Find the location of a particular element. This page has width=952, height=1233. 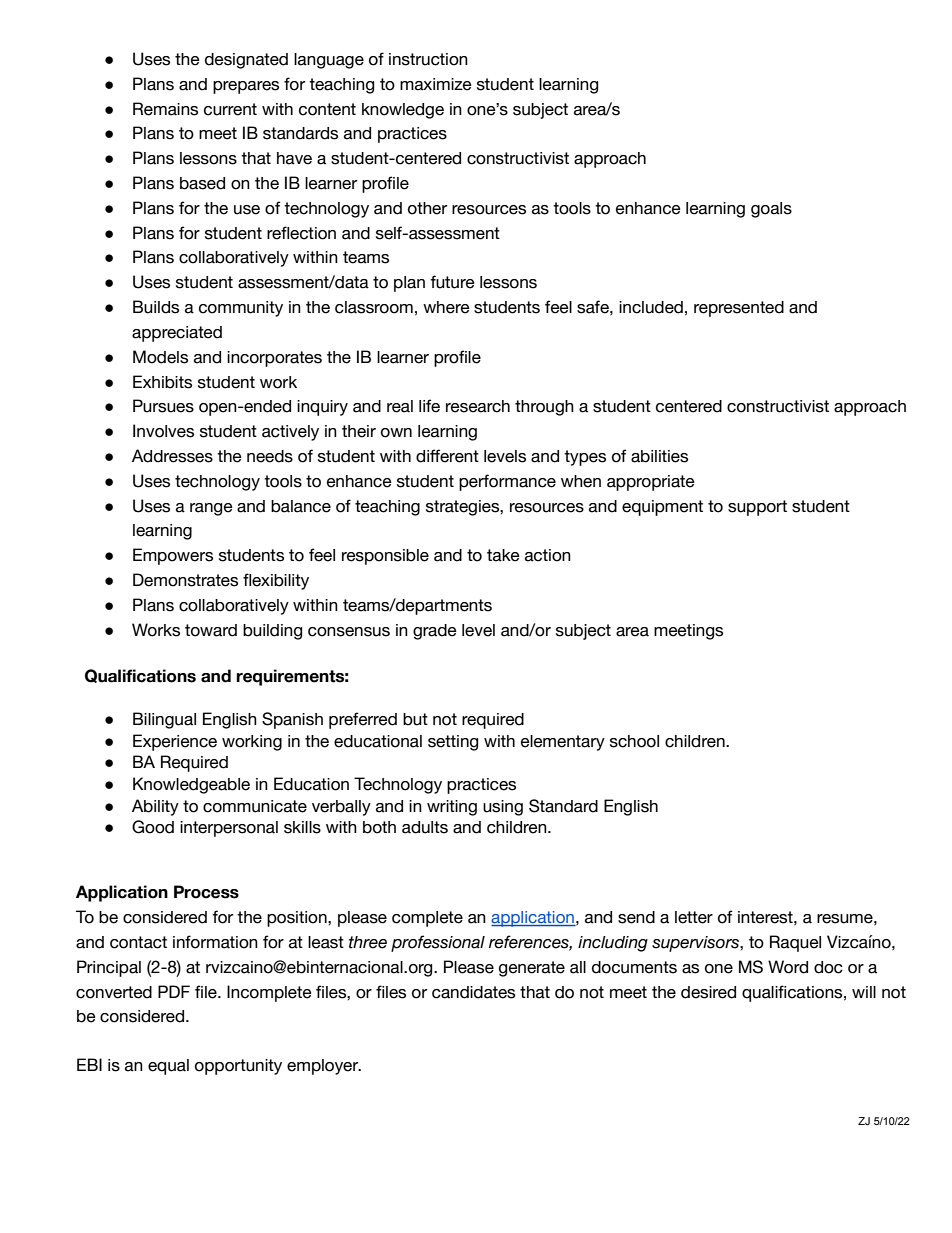

take is located at coordinates (503, 555).
